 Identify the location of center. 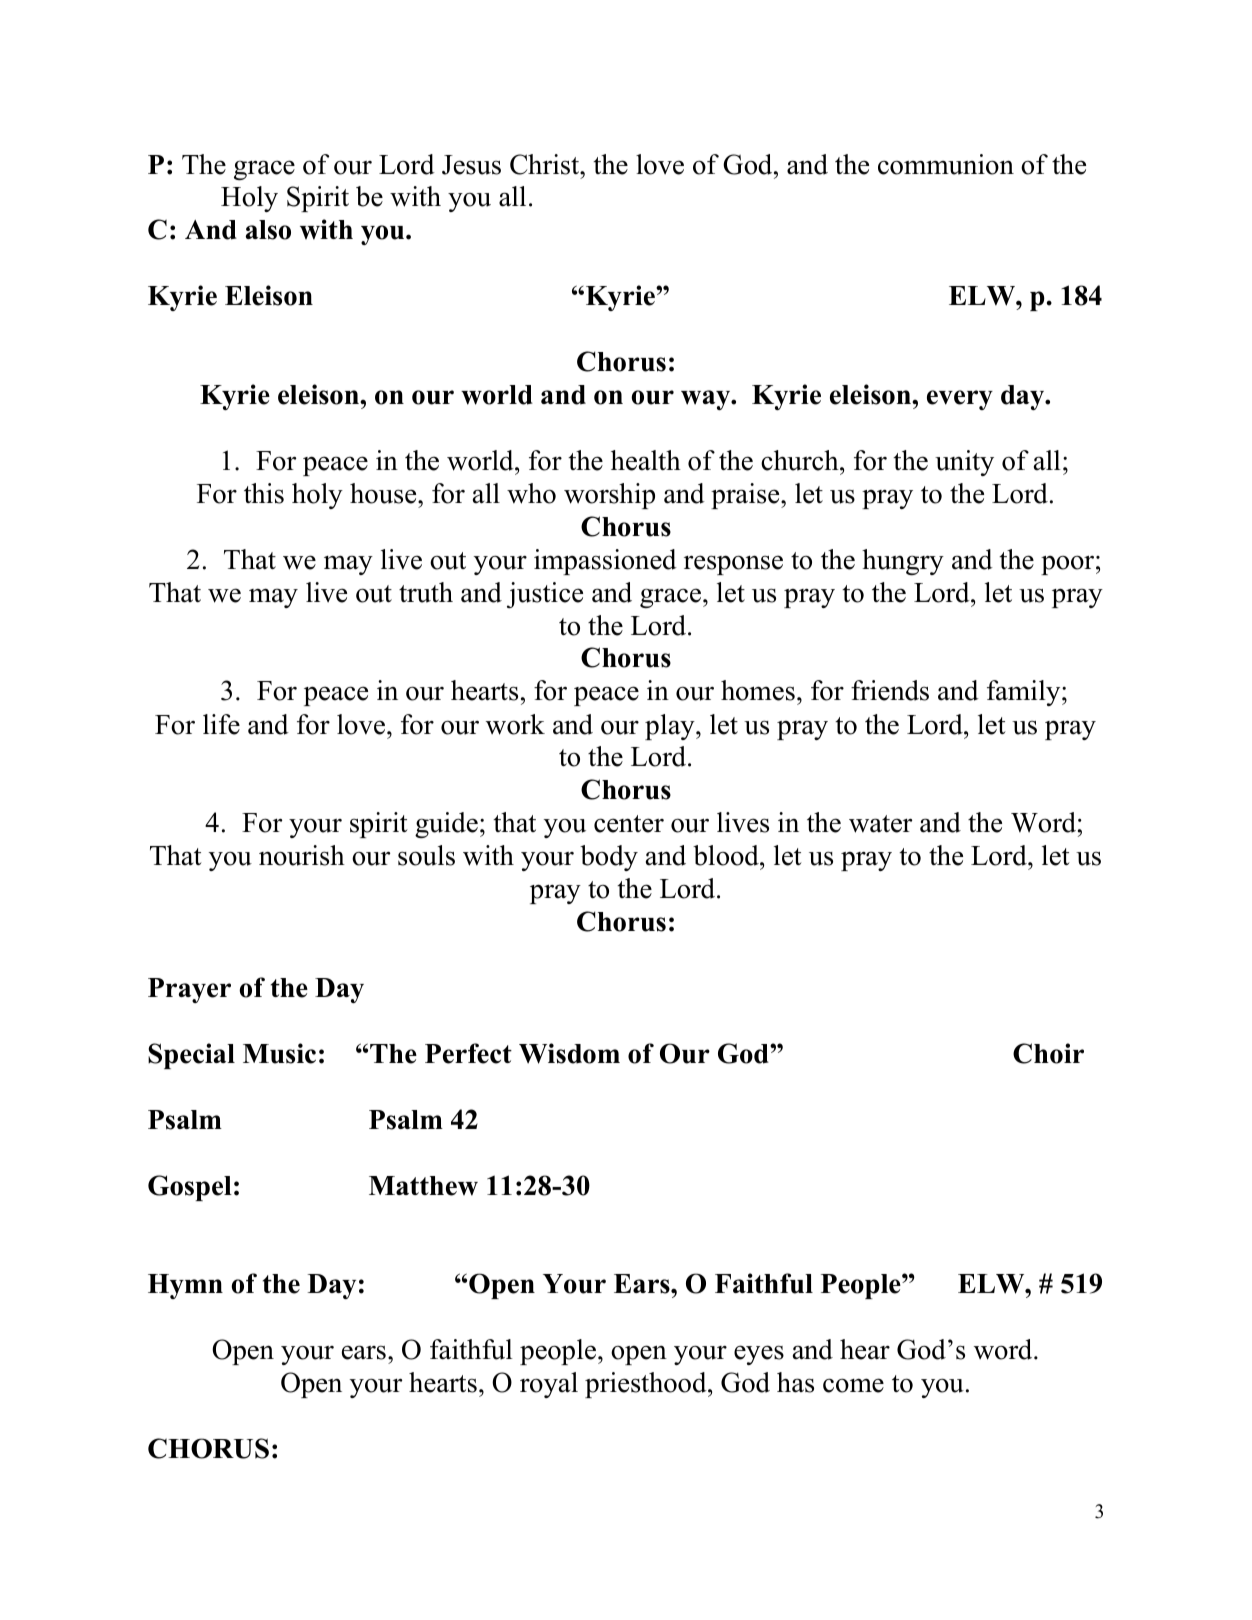
(629, 824).
